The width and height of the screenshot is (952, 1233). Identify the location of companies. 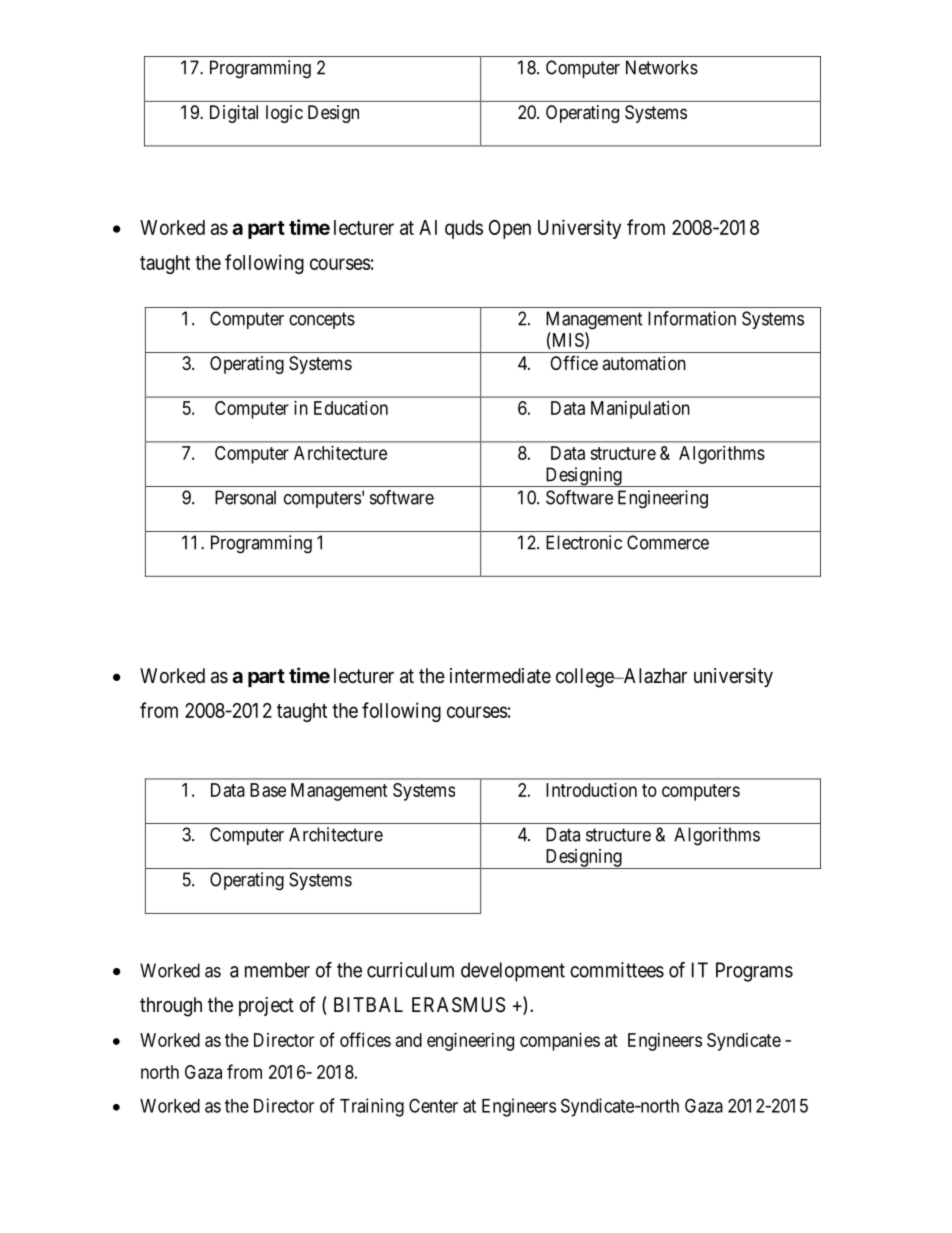
(560, 1042).
